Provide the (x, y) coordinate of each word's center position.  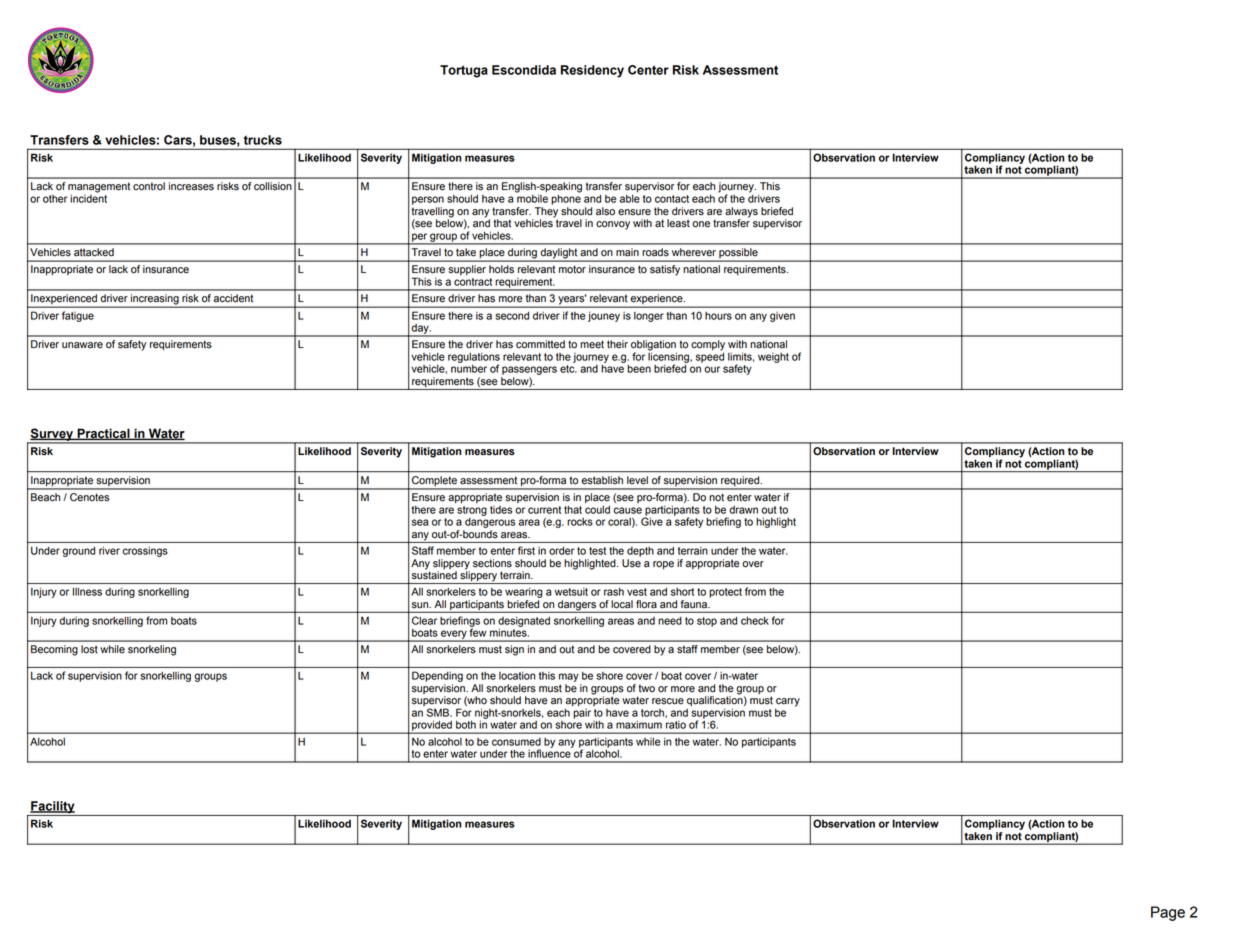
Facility (53, 808)
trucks (262, 140)
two (646, 688)
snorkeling (152, 650)
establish (602, 480)
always (741, 212)
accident (233, 298)
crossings (145, 551)
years (571, 300)
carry (788, 702)
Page (1168, 913)
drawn (743, 510)
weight (773, 358)
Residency (592, 71)
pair (582, 714)
